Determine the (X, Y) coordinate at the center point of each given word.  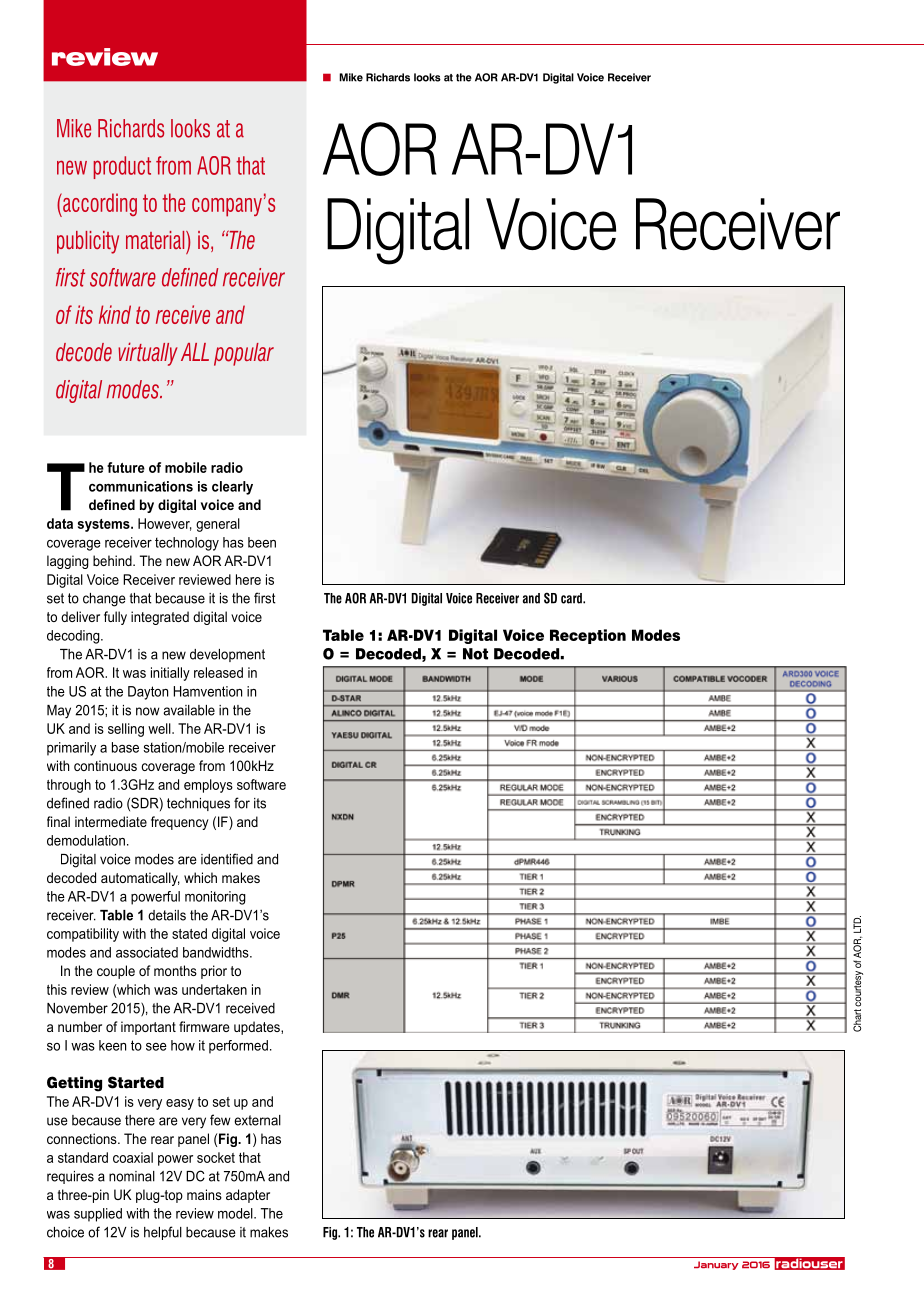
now (148, 711)
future (126, 467)
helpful (163, 1233)
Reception (588, 636)
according (99, 205)
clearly (232, 488)
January (716, 1265)
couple (116, 972)
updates (258, 1028)
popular (244, 354)
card (572, 598)
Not (475, 654)
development (227, 655)
